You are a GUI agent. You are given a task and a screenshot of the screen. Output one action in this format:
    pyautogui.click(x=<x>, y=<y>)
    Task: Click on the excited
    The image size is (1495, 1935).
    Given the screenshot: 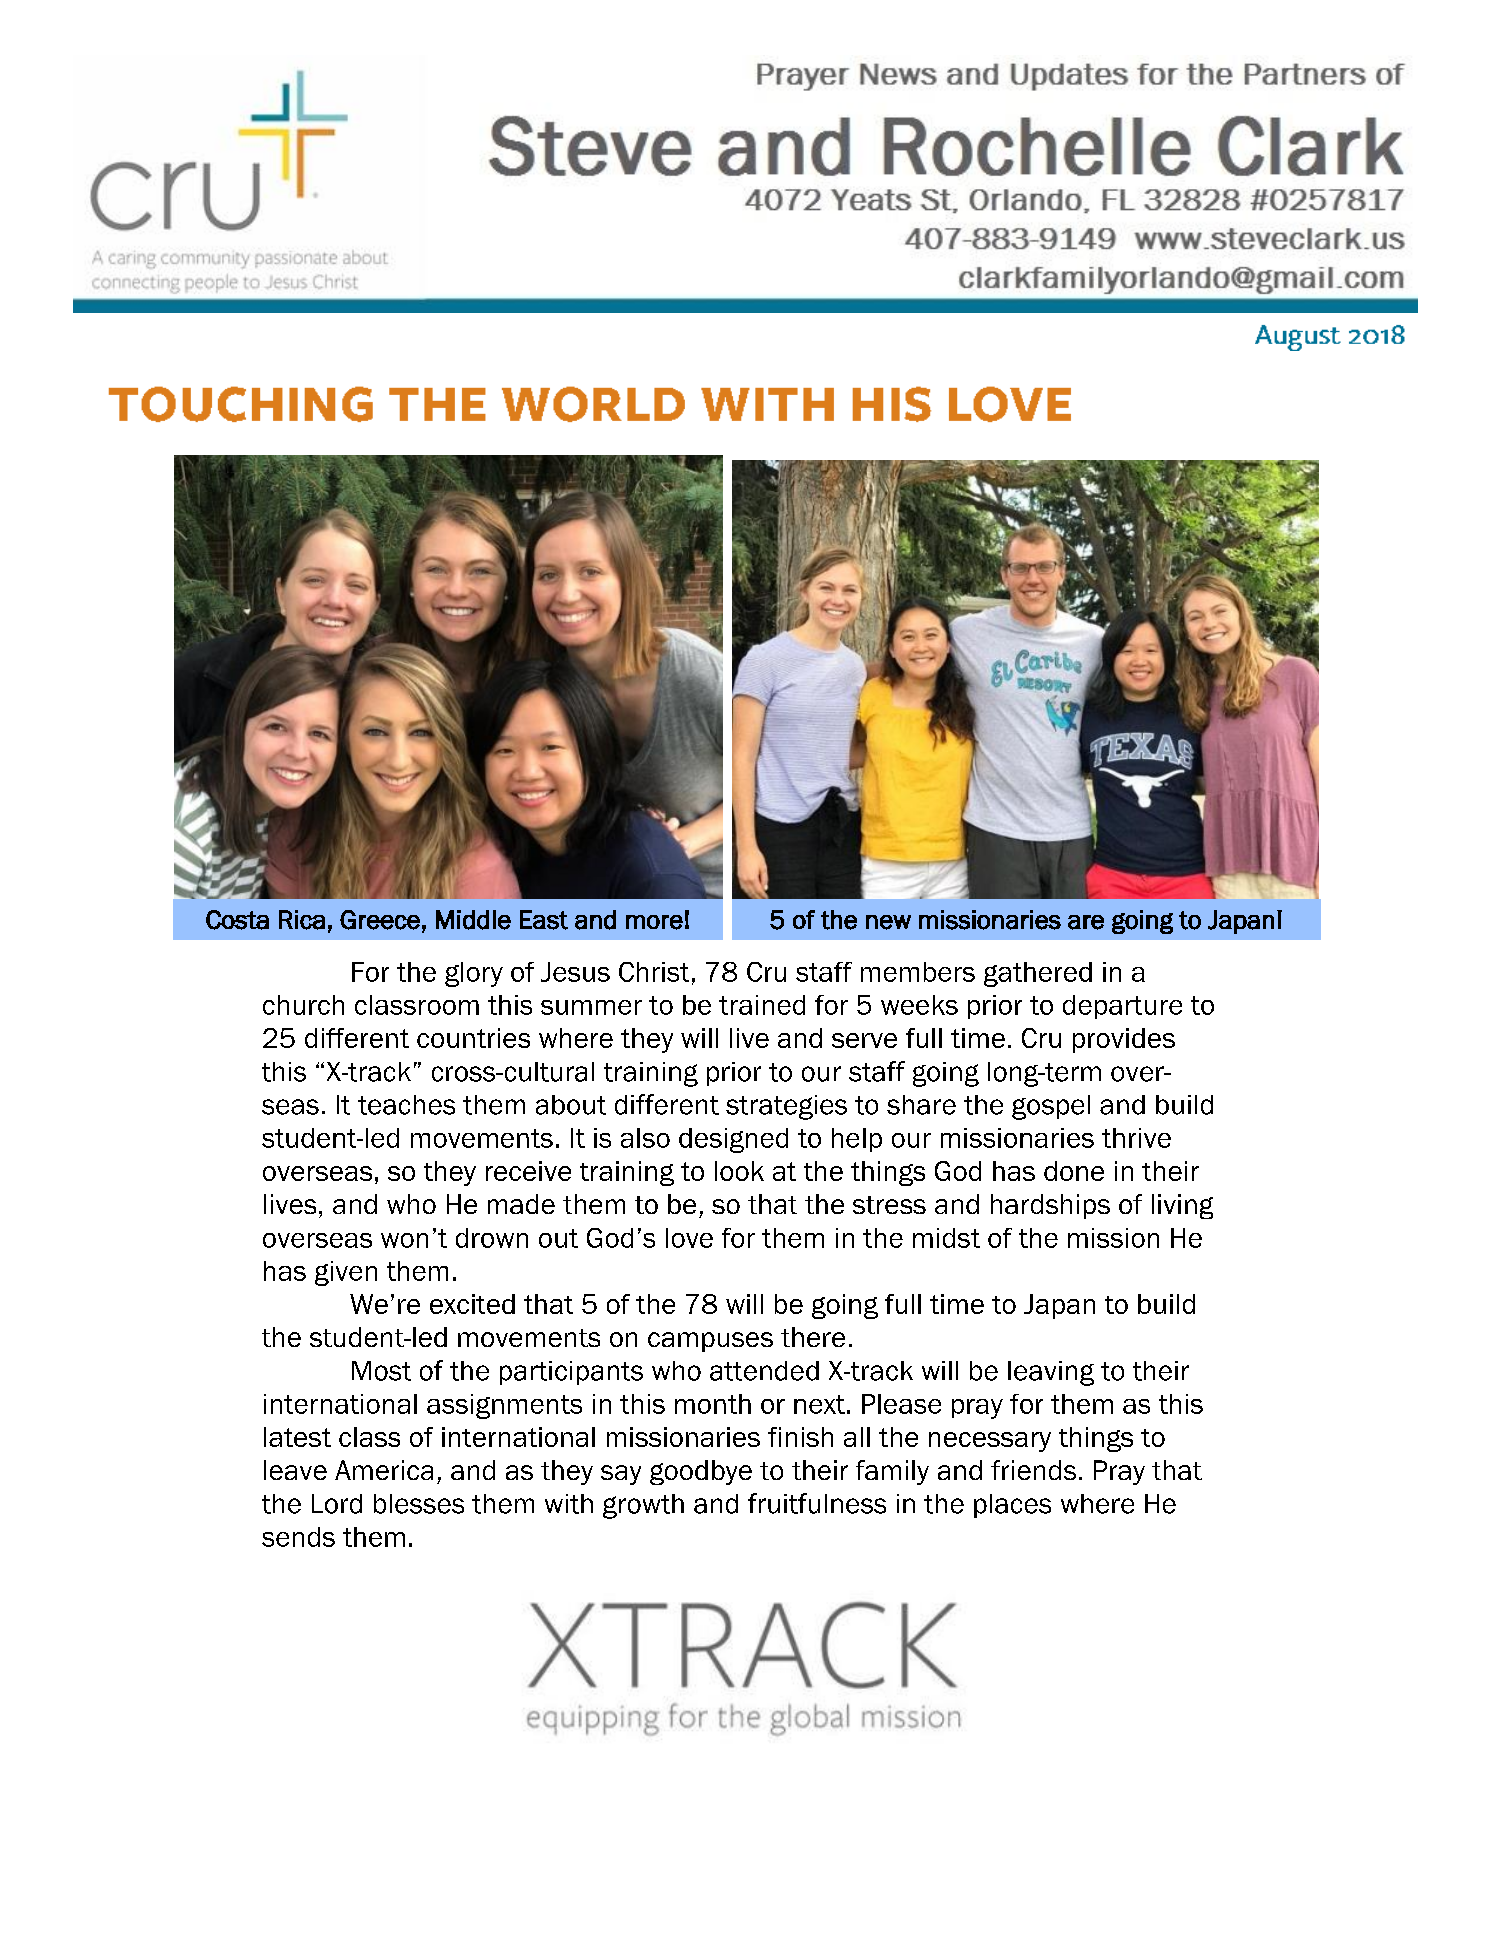 What is the action you would take?
    pyautogui.click(x=472, y=1304)
